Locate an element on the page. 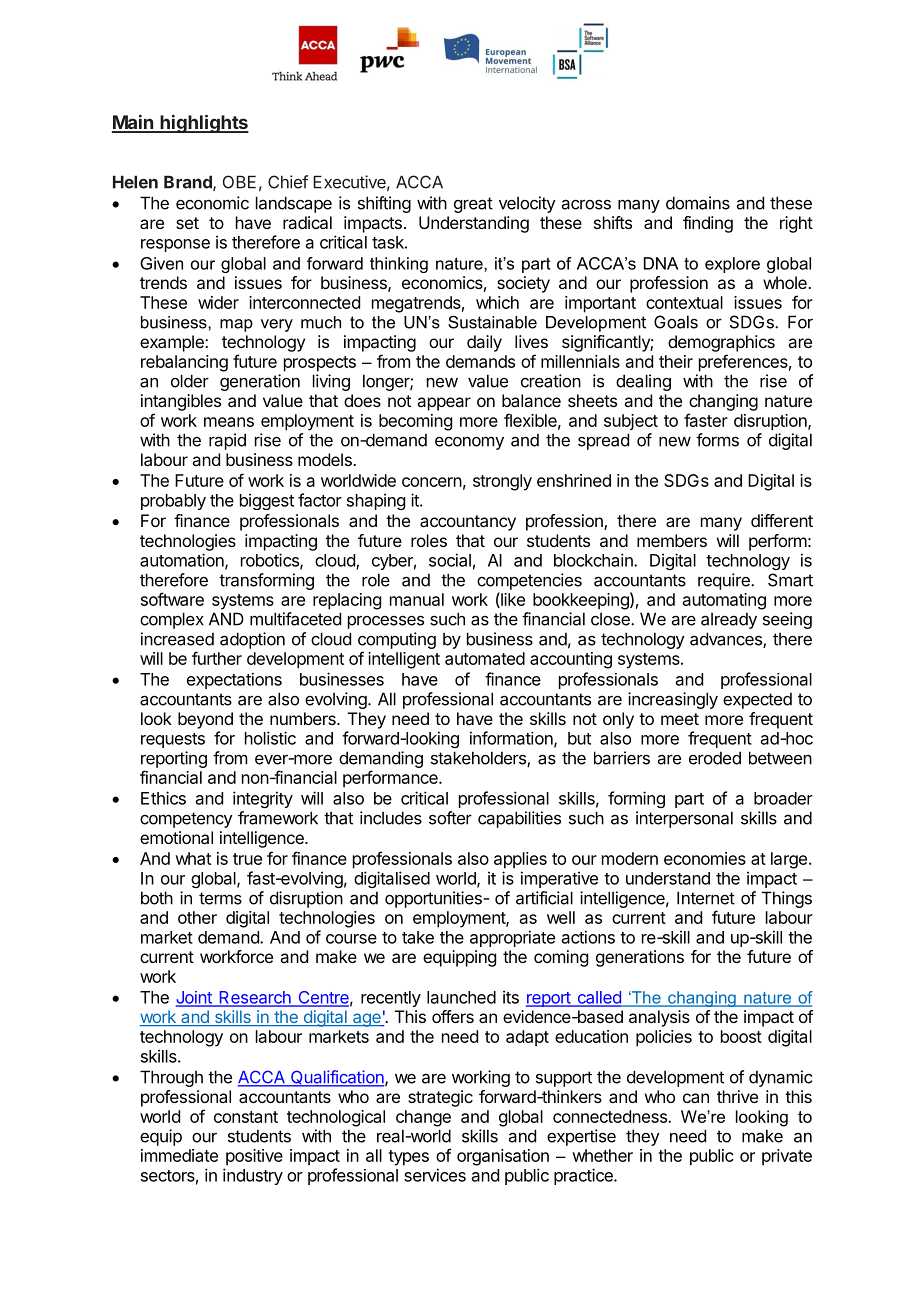 The image size is (924, 1308). great is located at coordinates (473, 205).
